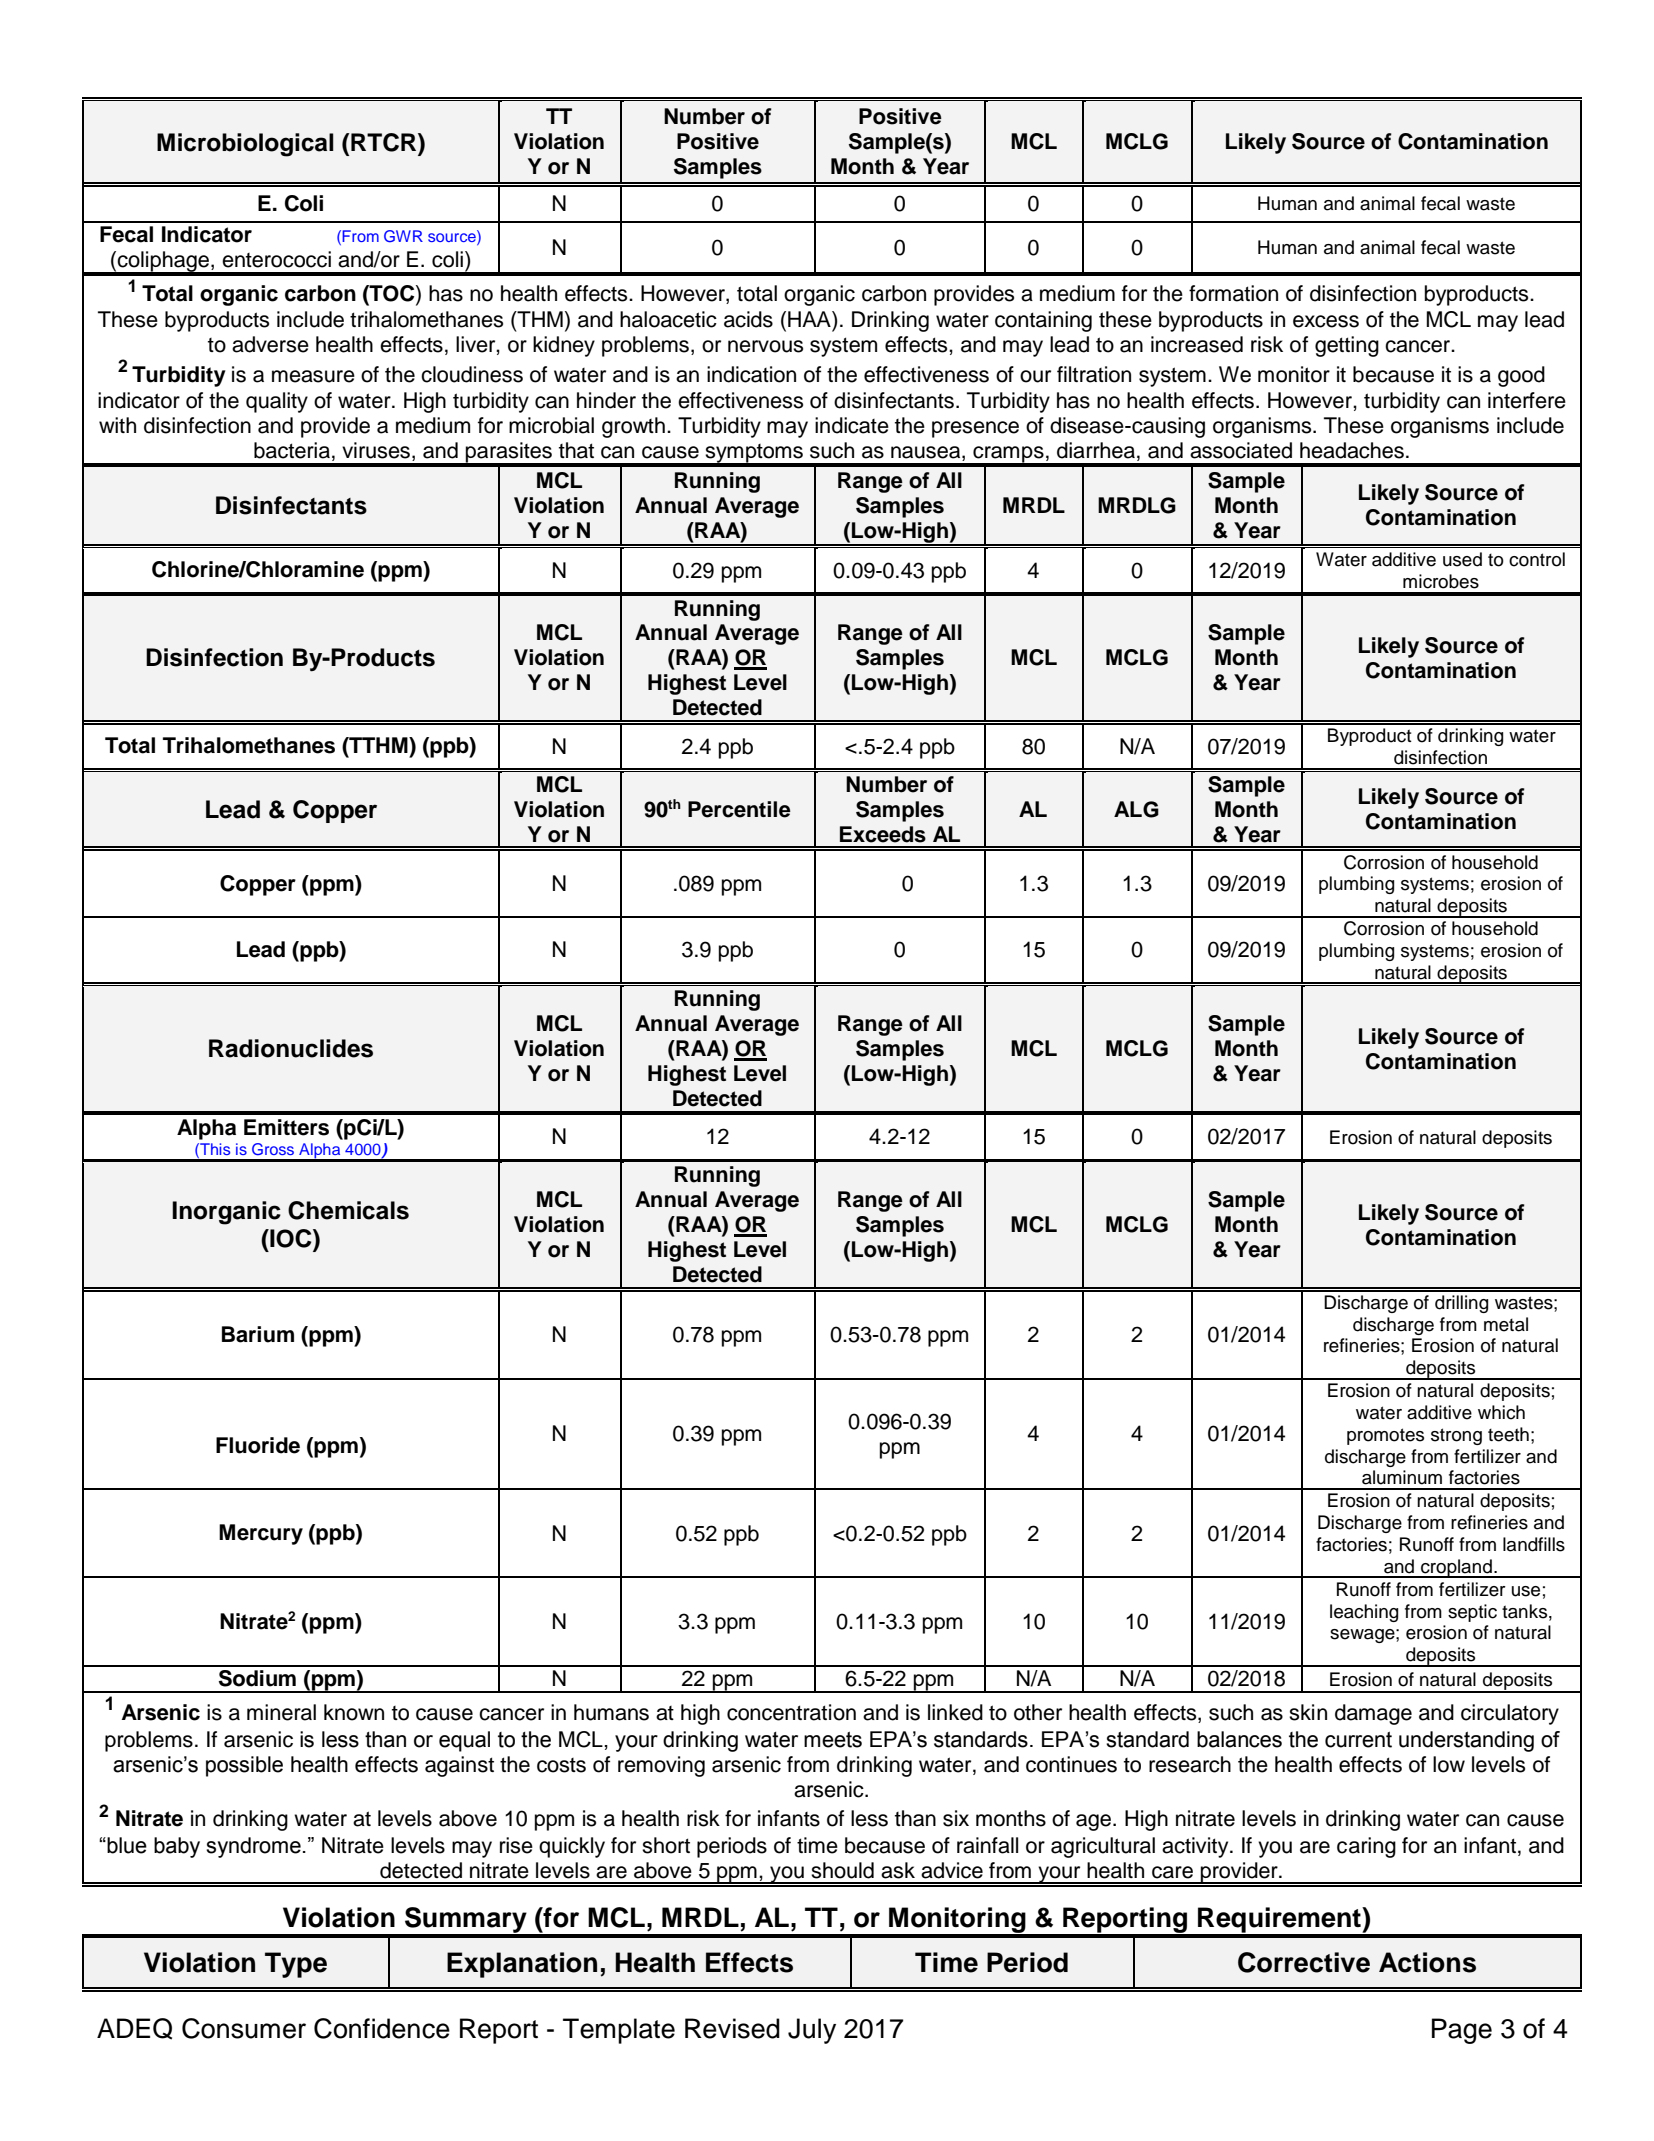  Describe the element at coordinates (258, 1334) in the document. I see `Barium` at that location.
